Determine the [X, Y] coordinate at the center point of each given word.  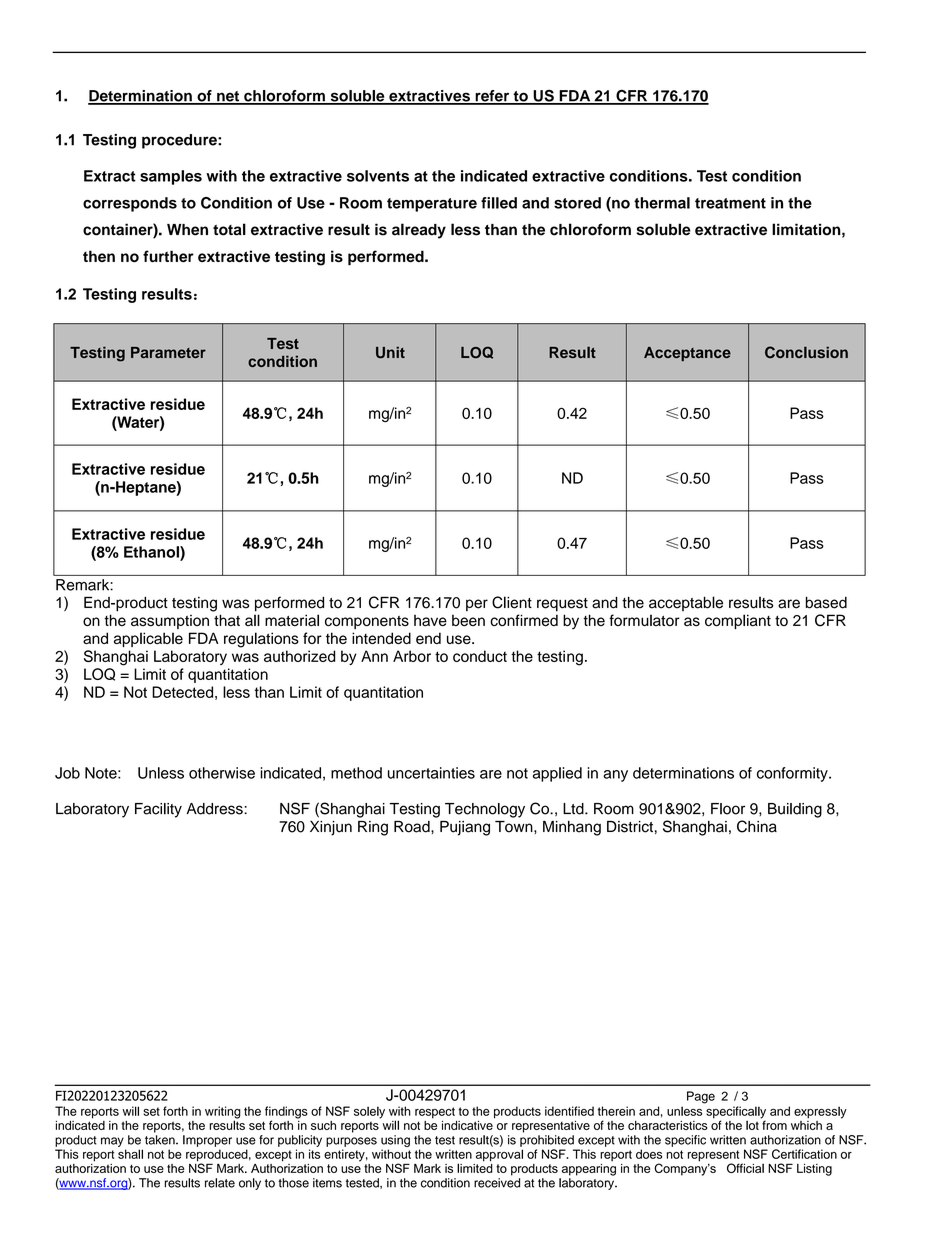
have [430, 621]
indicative [468, 1124]
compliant [738, 621]
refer [492, 97]
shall [130, 1154]
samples [171, 177]
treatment [730, 203]
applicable [148, 639]
